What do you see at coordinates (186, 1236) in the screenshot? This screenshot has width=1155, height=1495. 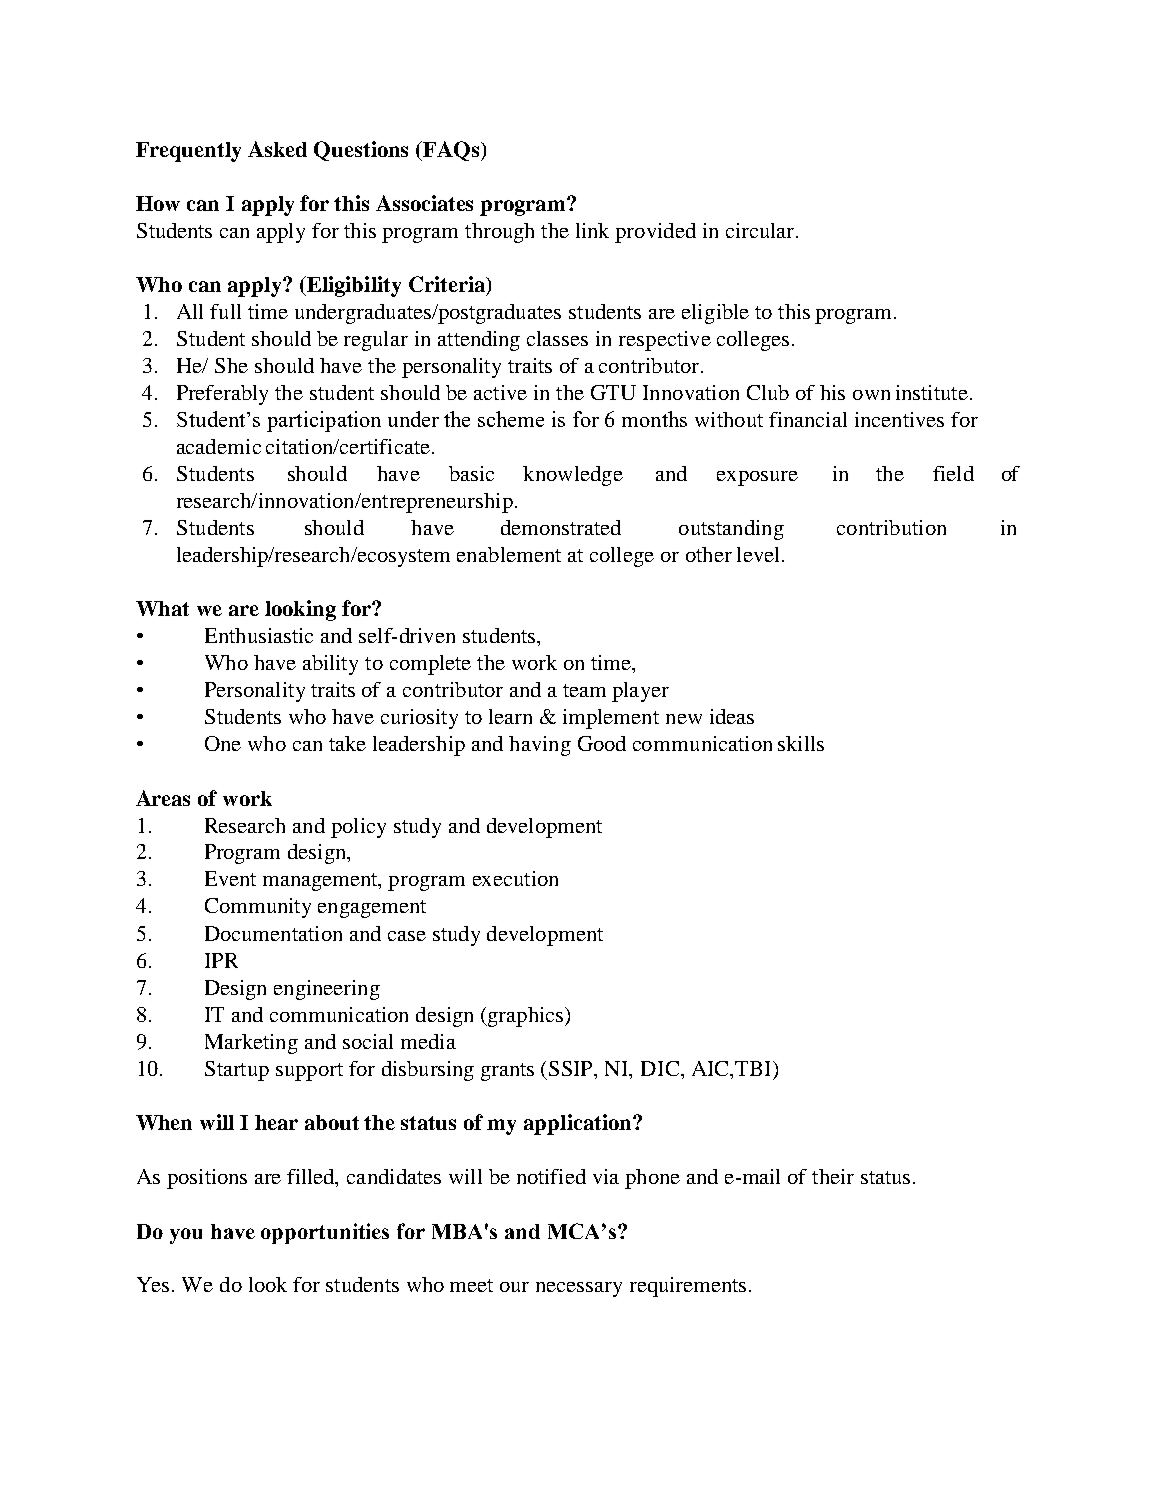 I see `you` at bounding box center [186, 1236].
